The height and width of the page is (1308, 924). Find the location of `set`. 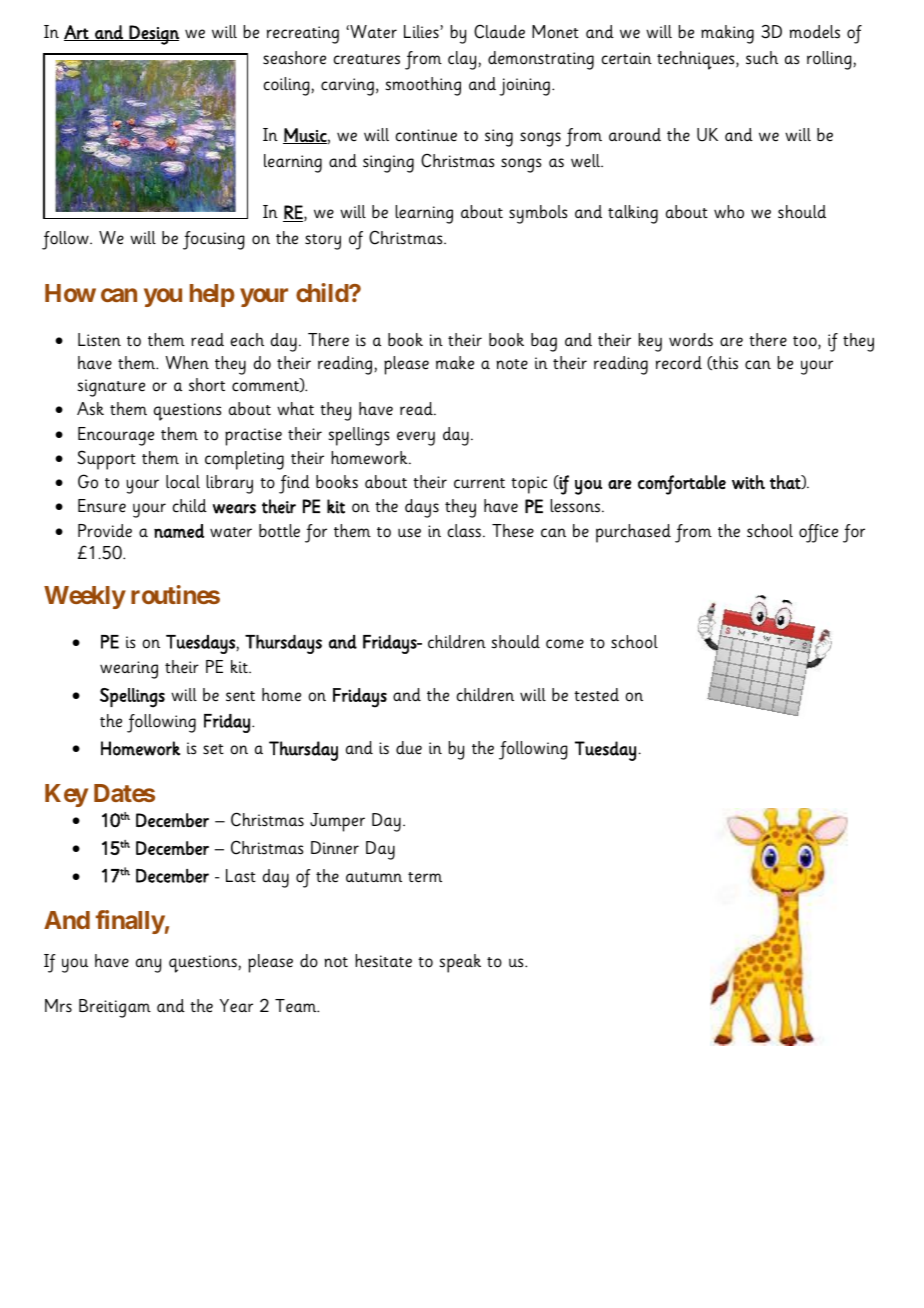

set is located at coordinates (213, 749).
